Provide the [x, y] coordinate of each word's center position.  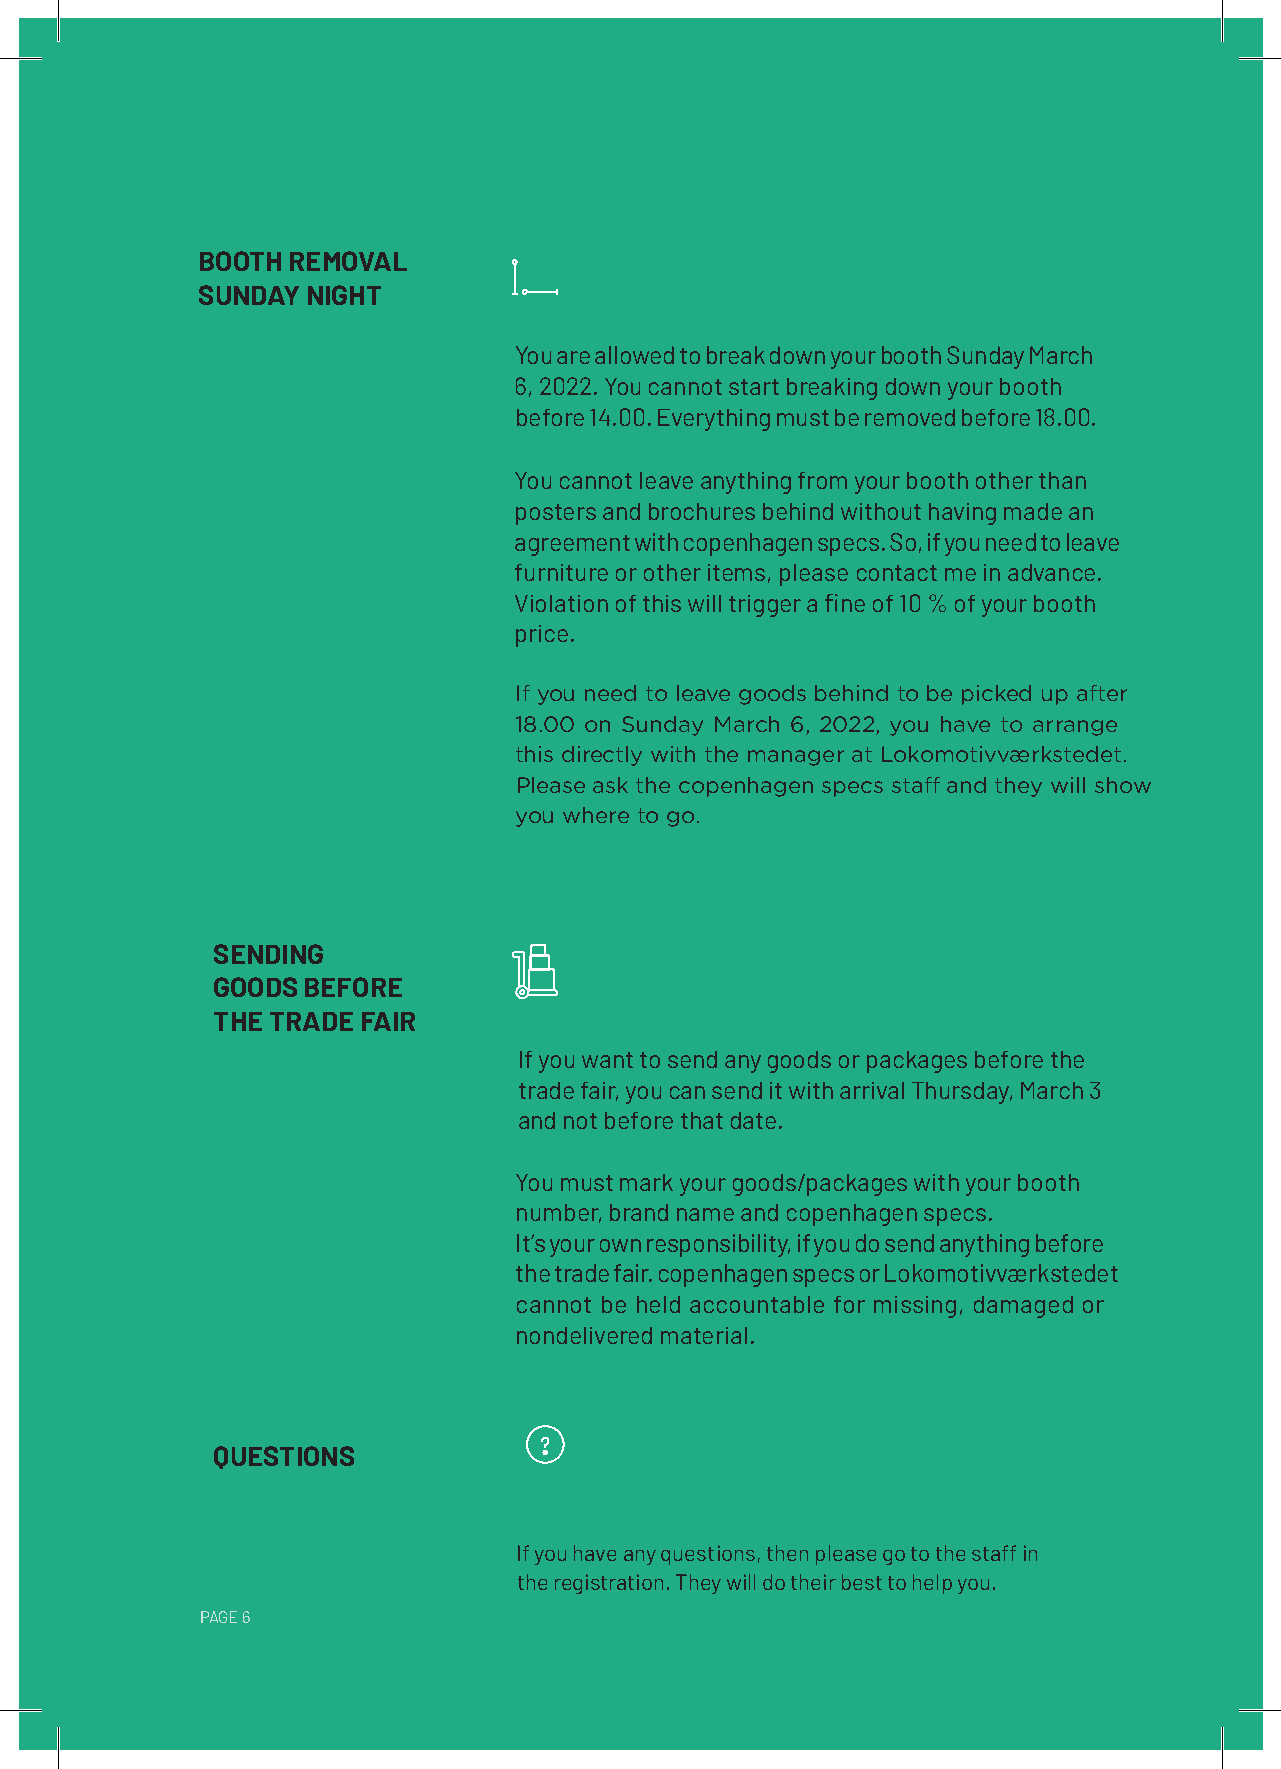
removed [910, 417]
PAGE [219, 1617]
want [607, 1060]
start [754, 387]
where [596, 815]
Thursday [962, 1093]
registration [609, 1584]
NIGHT [344, 295]
